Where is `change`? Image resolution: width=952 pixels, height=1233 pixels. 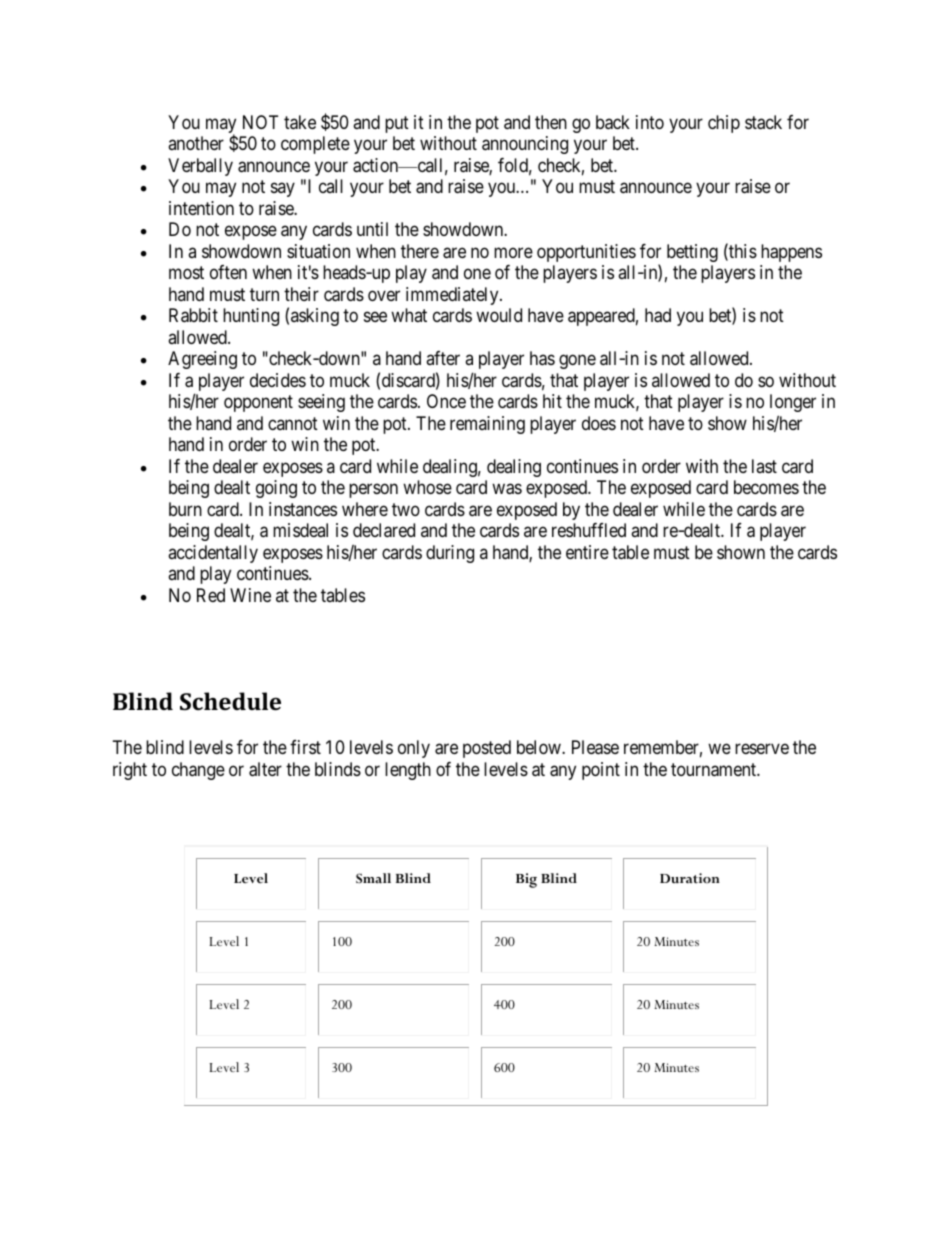 change is located at coordinates (198, 771).
